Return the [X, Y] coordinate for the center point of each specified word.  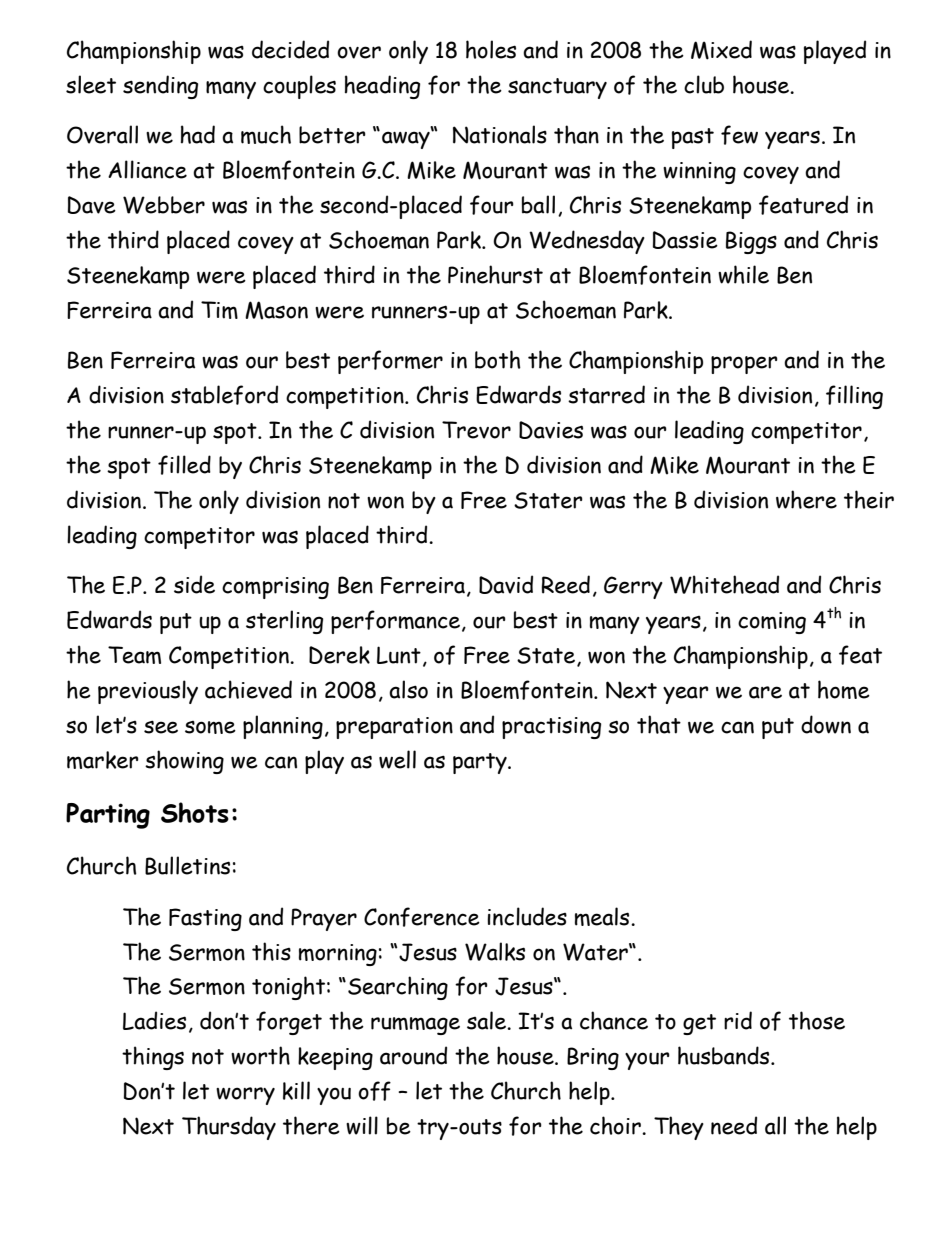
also [408, 689]
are [765, 692]
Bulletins [187, 865]
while [743, 274]
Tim [219, 310]
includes [527, 916]
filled [184, 465]
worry [245, 1096]
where [806, 499]
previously [148, 692]
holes [491, 49]
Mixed [721, 50]
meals [603, 916]
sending [160, 87]
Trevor [476, 430]
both [498, 359]
